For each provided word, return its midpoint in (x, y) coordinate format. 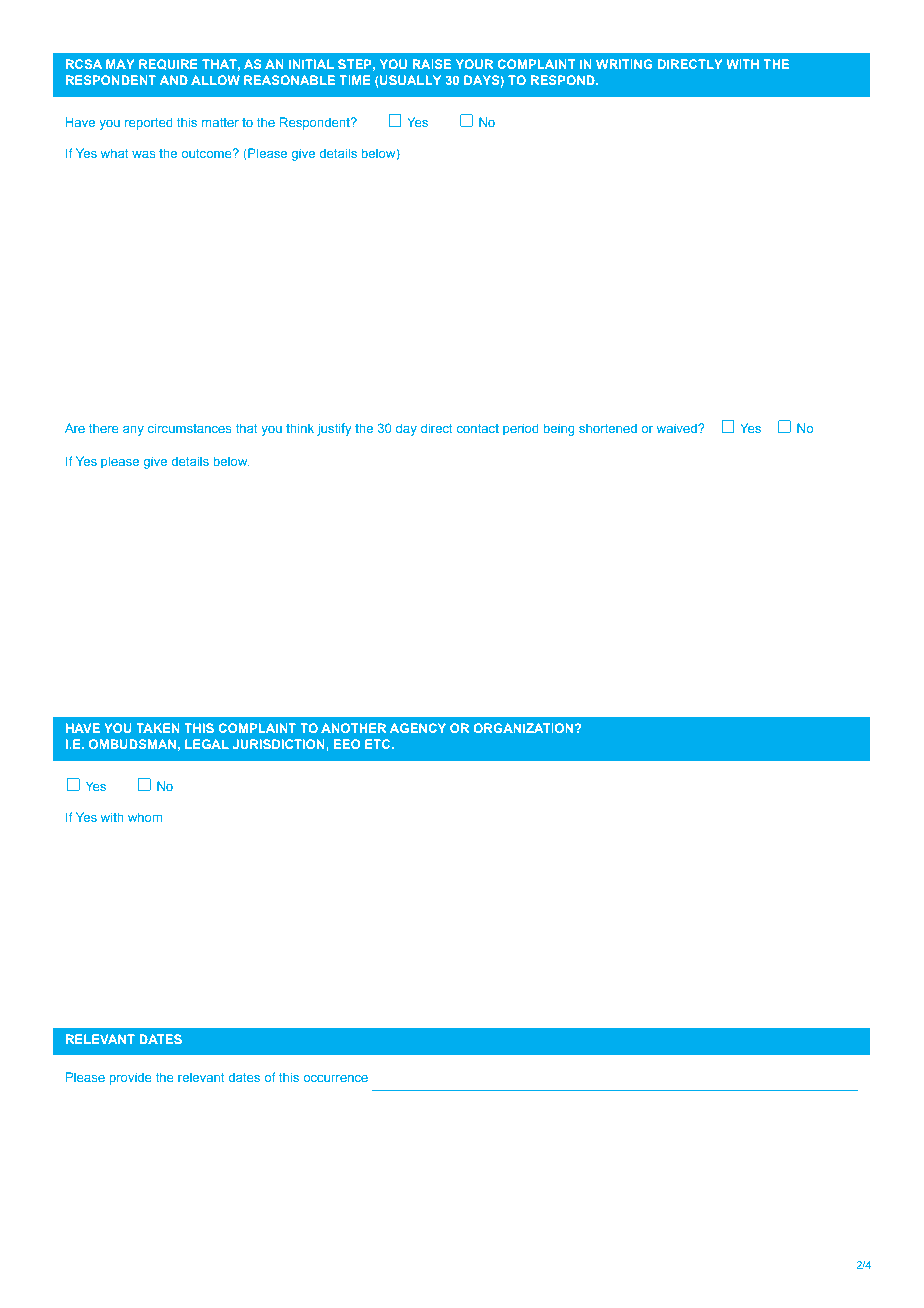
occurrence (335, 1078)
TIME (354, 80)
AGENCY (418, 728)
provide (130, 1078)
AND (174, 80)
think (300, 428)
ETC (377, 744)
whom (144, 817)
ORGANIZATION (523, 728)
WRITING (624, 64)
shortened (608, 428)
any (133, 431)
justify (334, 429)
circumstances (189, 428)
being (559, 429)
